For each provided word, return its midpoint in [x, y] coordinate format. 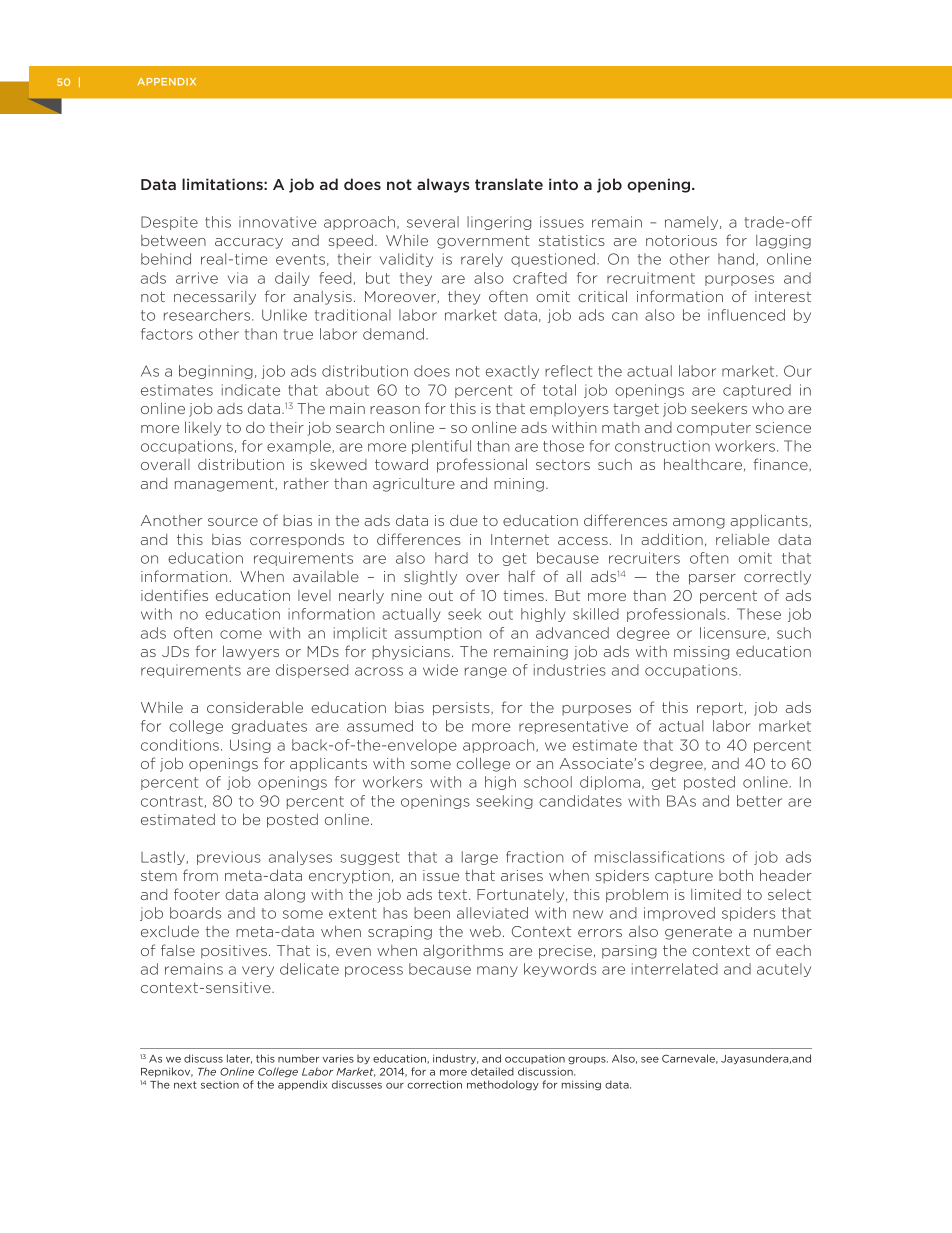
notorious [681, 240]
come [241, 634]
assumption [438, 634]
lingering [499, 223]
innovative [278, 222]
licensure [734, 633]
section [220, 1085]
